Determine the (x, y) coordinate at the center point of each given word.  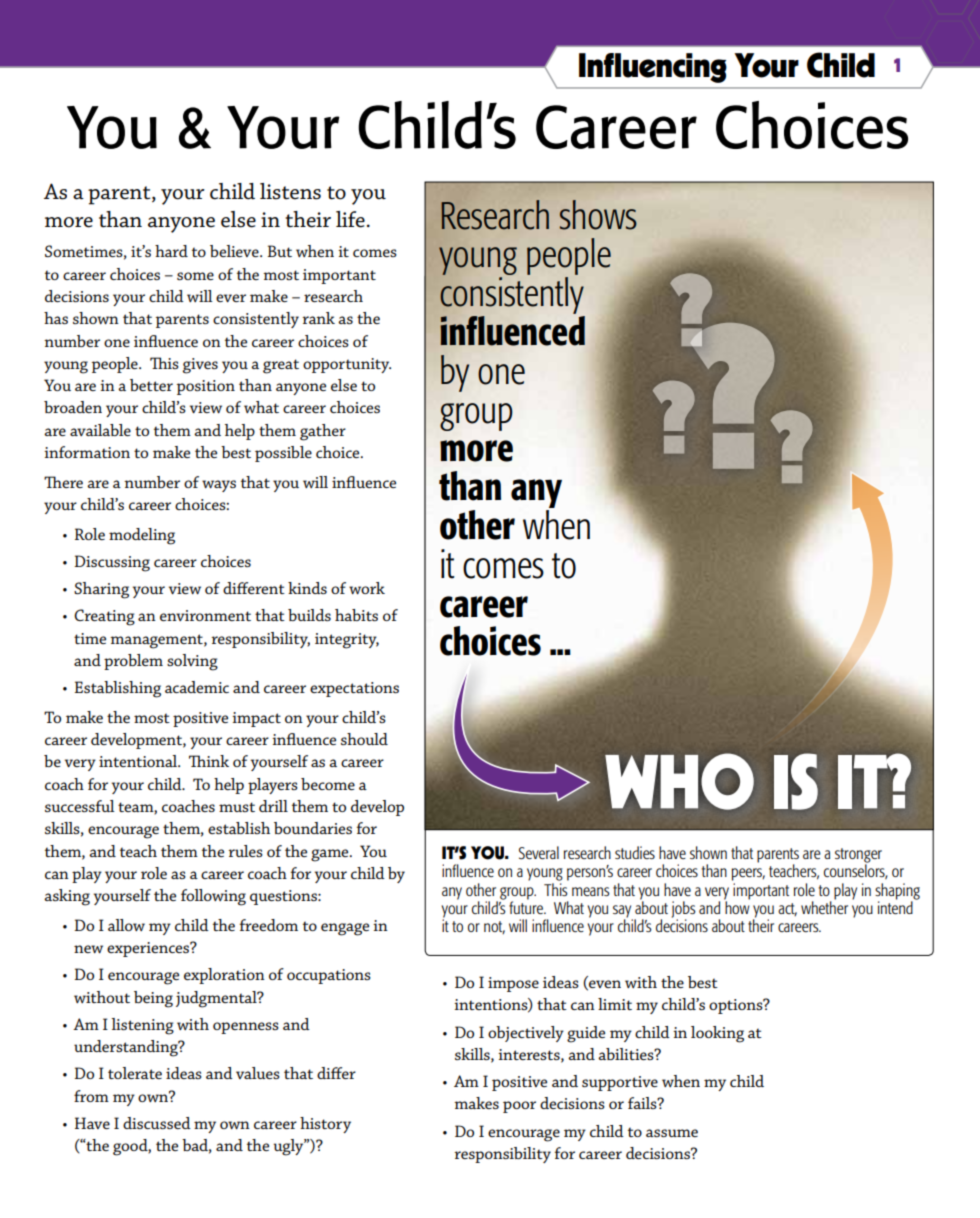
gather (323, 432)
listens (290, 191)
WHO (679, 781)
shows (598, 215)
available (100, 430)
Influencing (653, 68)
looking (717, 1034)
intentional (139, 761)
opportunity (347, 365)
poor (519, 1107)
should (364, 739)
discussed (157, 1123)
